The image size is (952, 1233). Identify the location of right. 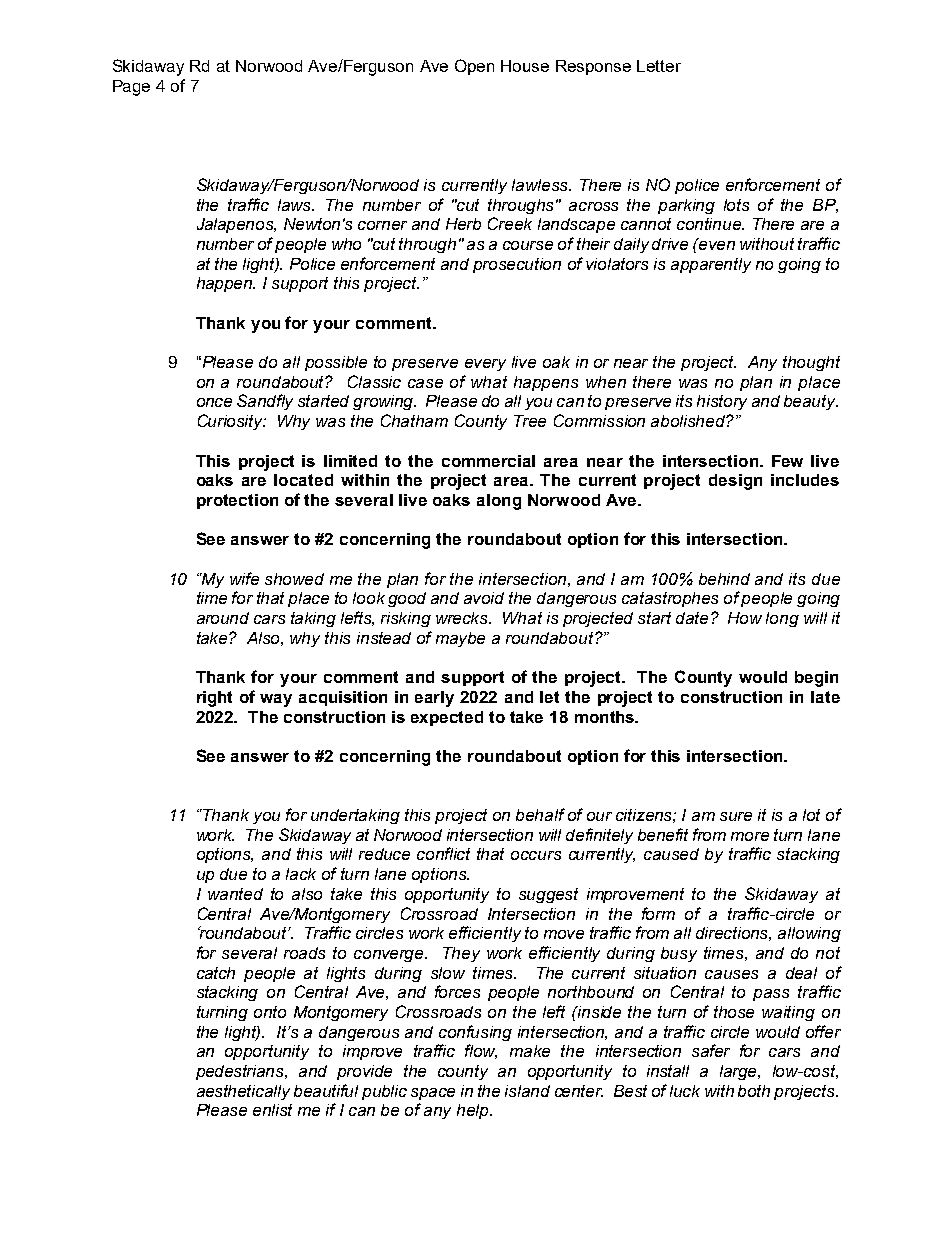
(214, 699).
